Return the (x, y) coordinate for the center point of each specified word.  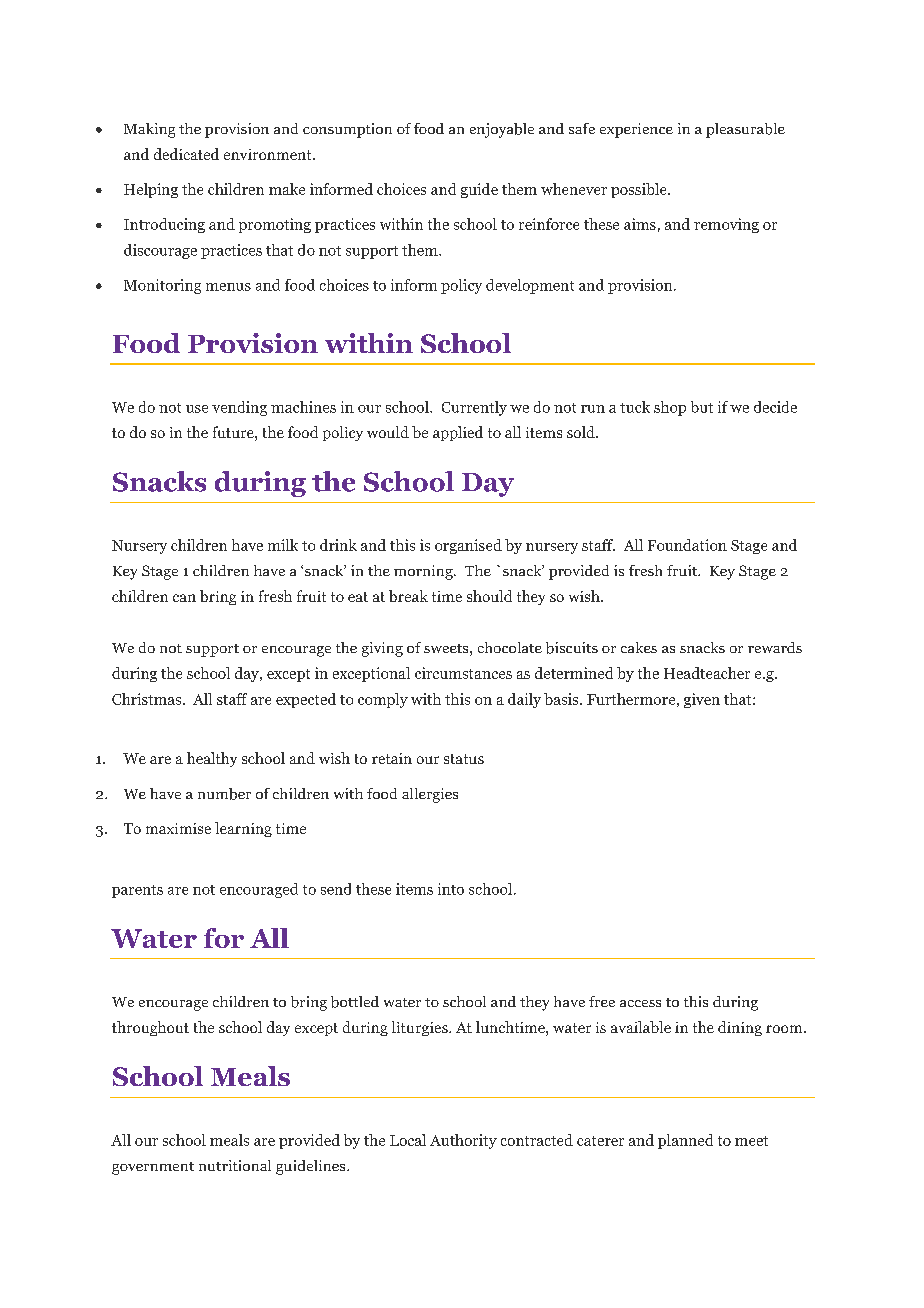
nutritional (235, 1165)
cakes (639, 647)
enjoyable (502, 130)
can (184, 598)
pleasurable (745, 130)
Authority (463, 1141)
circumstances (463, 673)
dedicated (186, 154)
